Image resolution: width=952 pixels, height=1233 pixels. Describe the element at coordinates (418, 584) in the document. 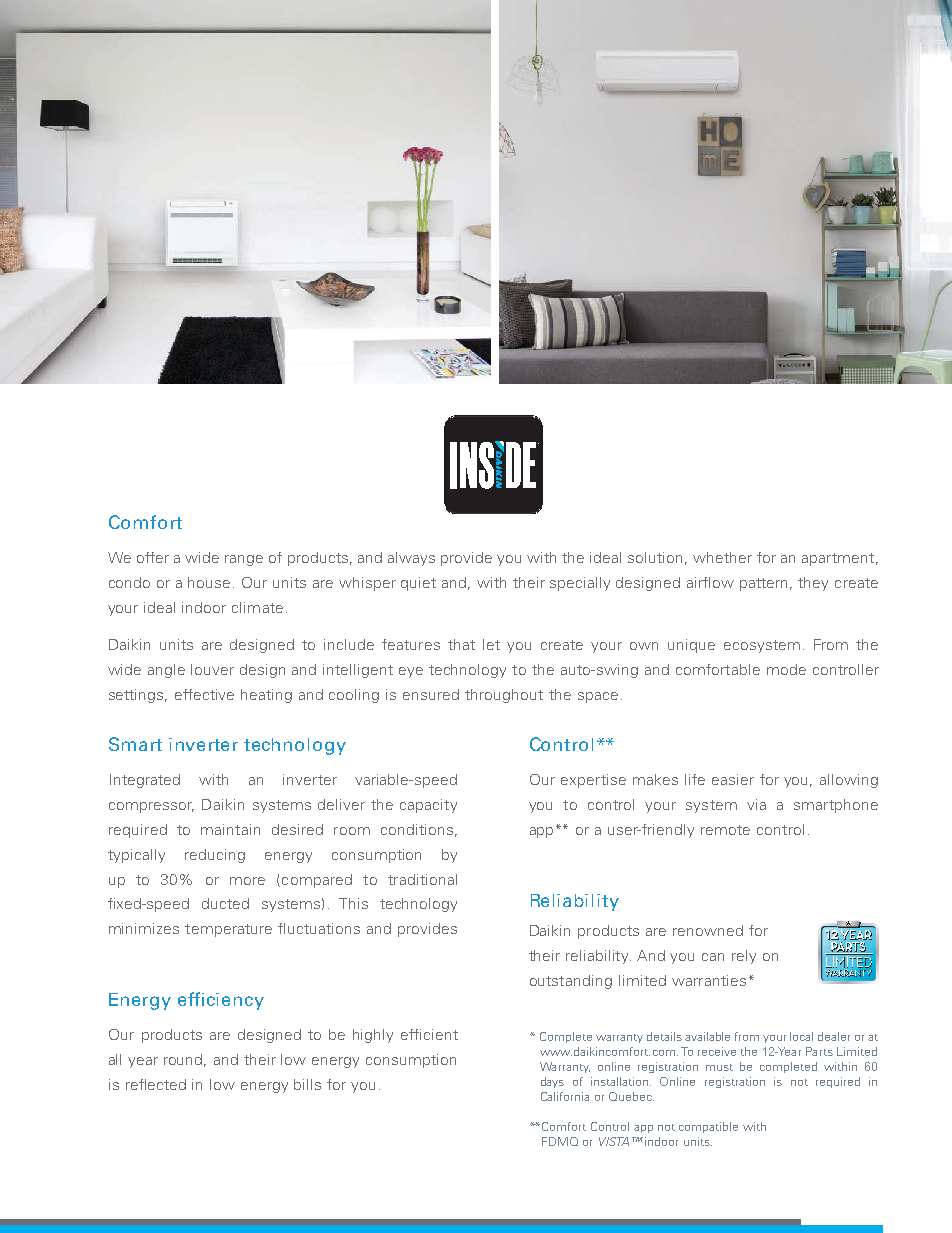

I see `quiet` at that location.
